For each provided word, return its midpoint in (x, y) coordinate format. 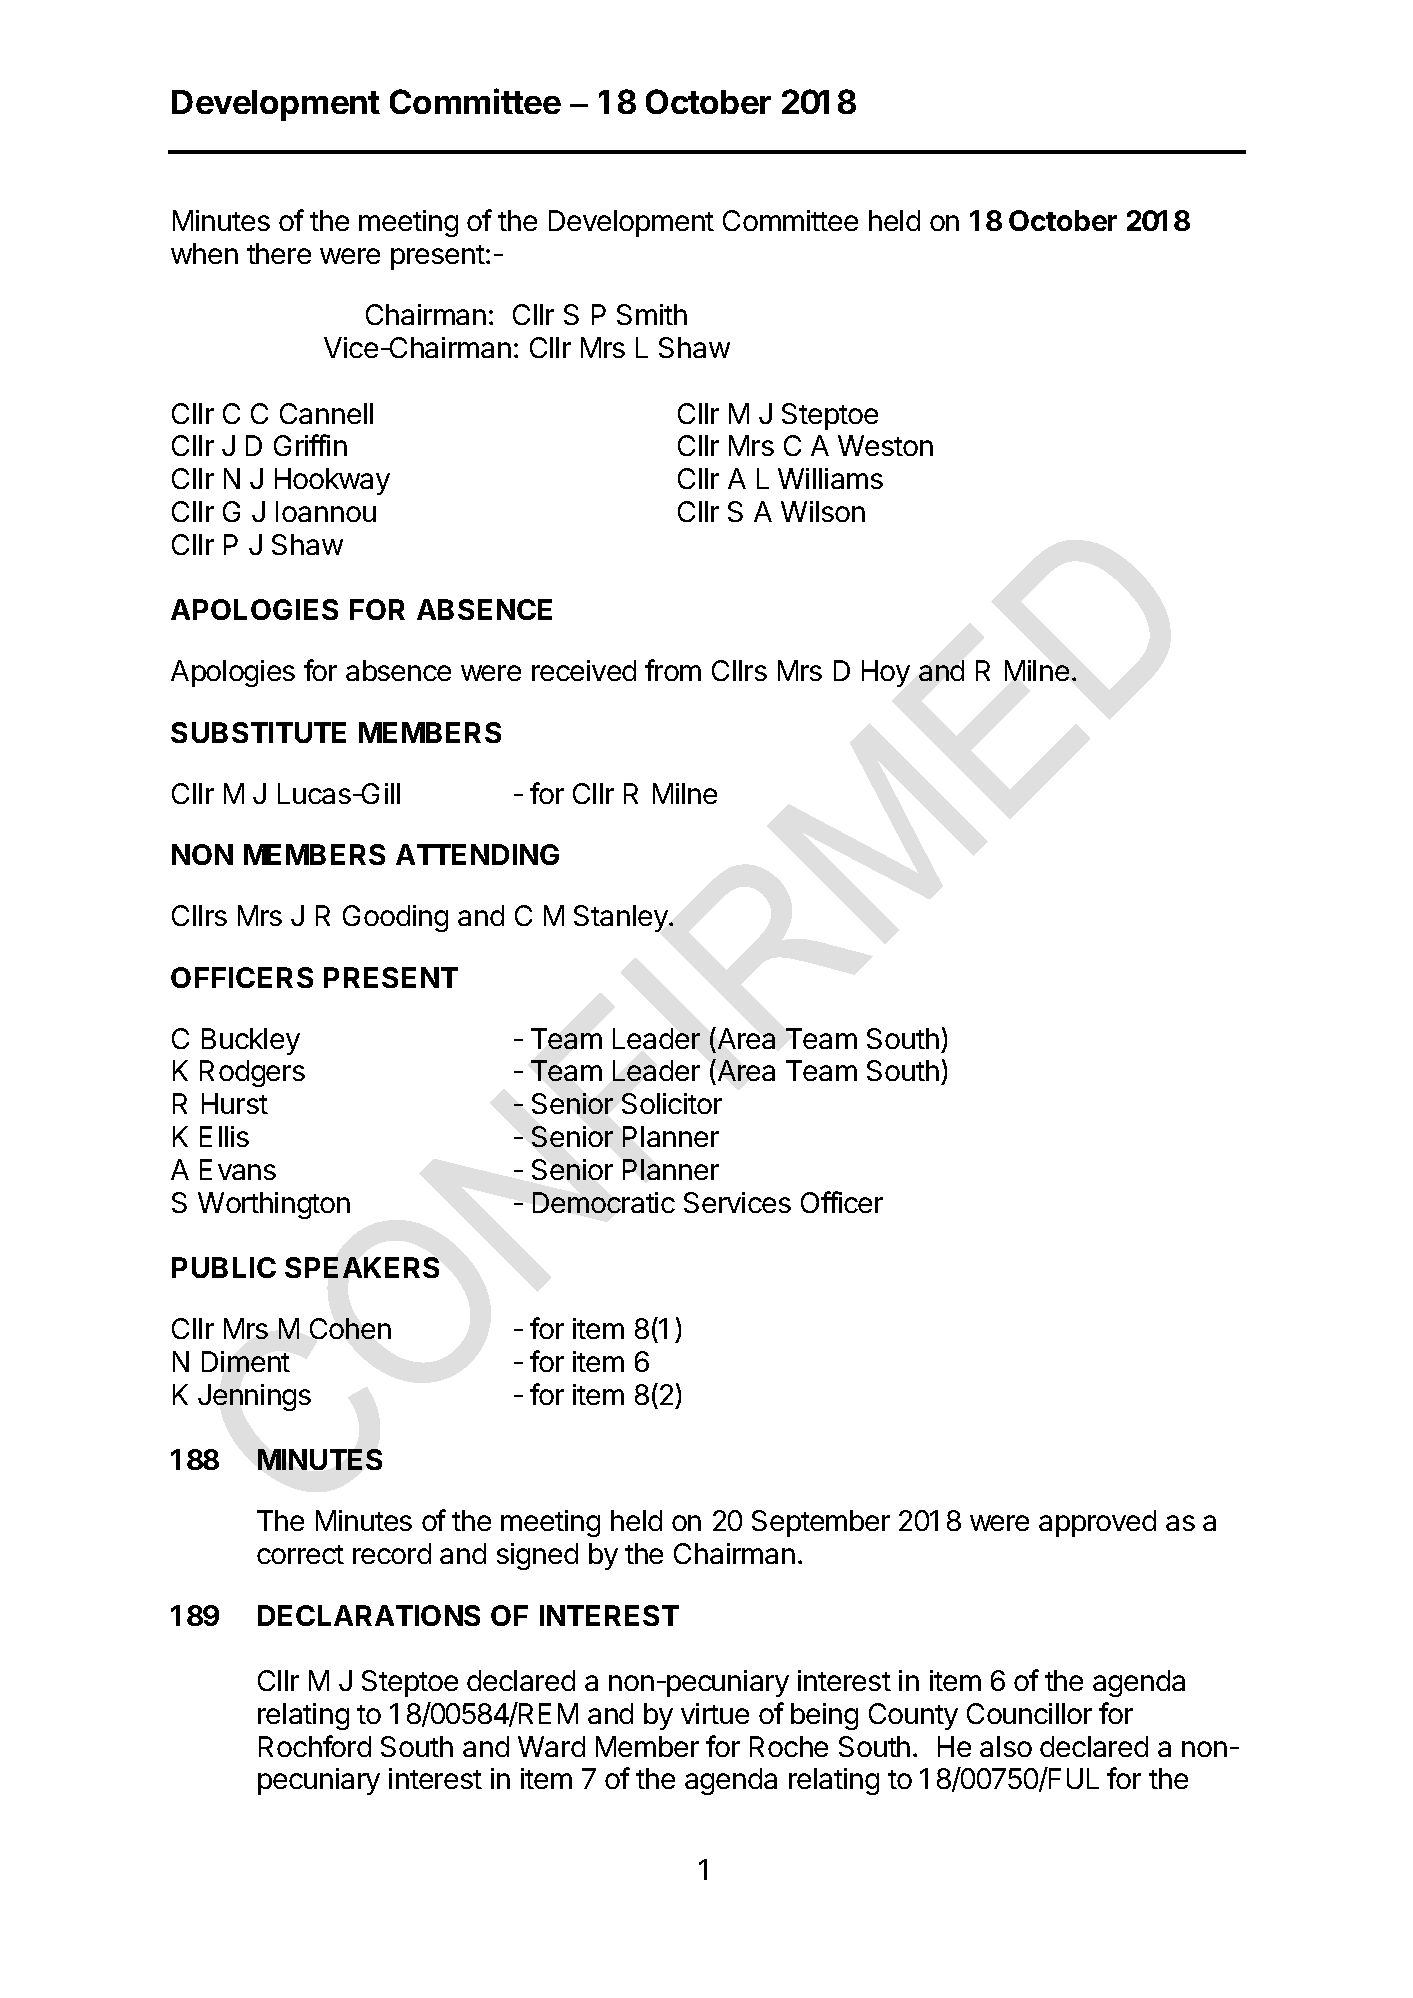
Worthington (274, 1205)
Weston (885, 445)
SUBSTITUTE (258, 732)
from (673, 670)
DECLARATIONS (369, 1615)
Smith (652, 314)
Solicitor (672, 1103)
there (279, 253)
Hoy (886, 673)
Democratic (604, 1202)
